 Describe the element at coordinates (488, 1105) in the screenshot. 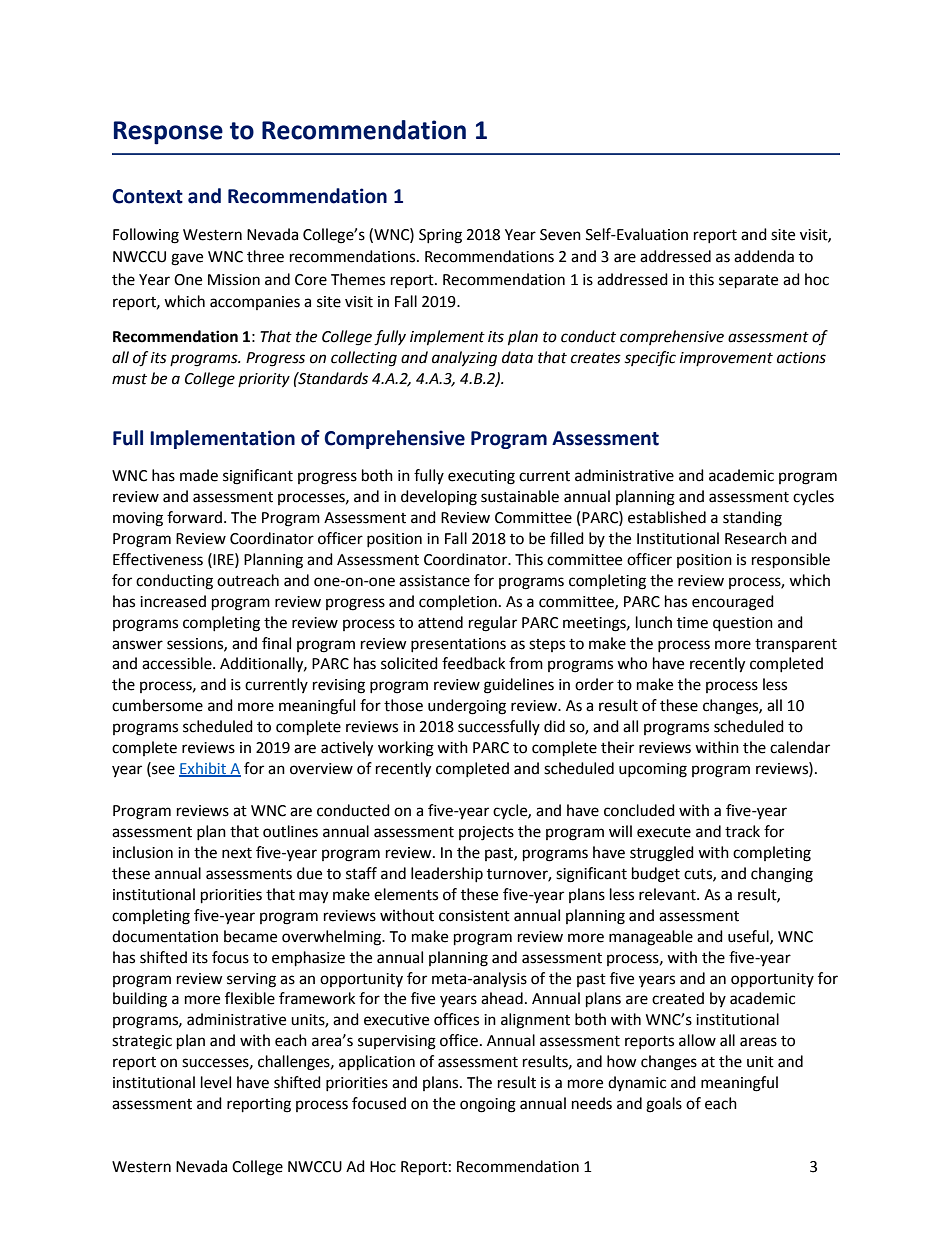

I see `ongoing` at that location.
